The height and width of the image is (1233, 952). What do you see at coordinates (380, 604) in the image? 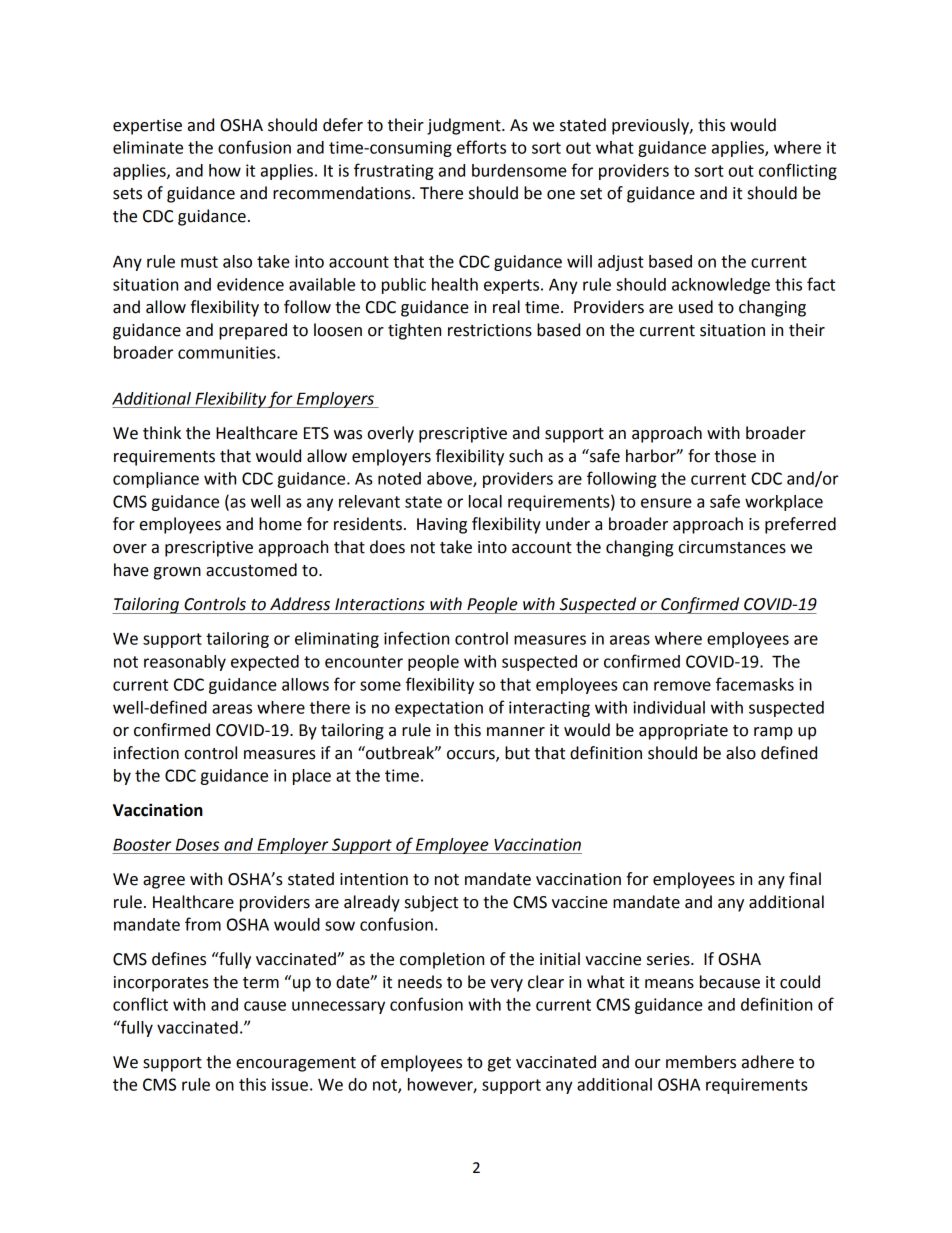
I see `Interactions` at bounding box center [380, 604].
